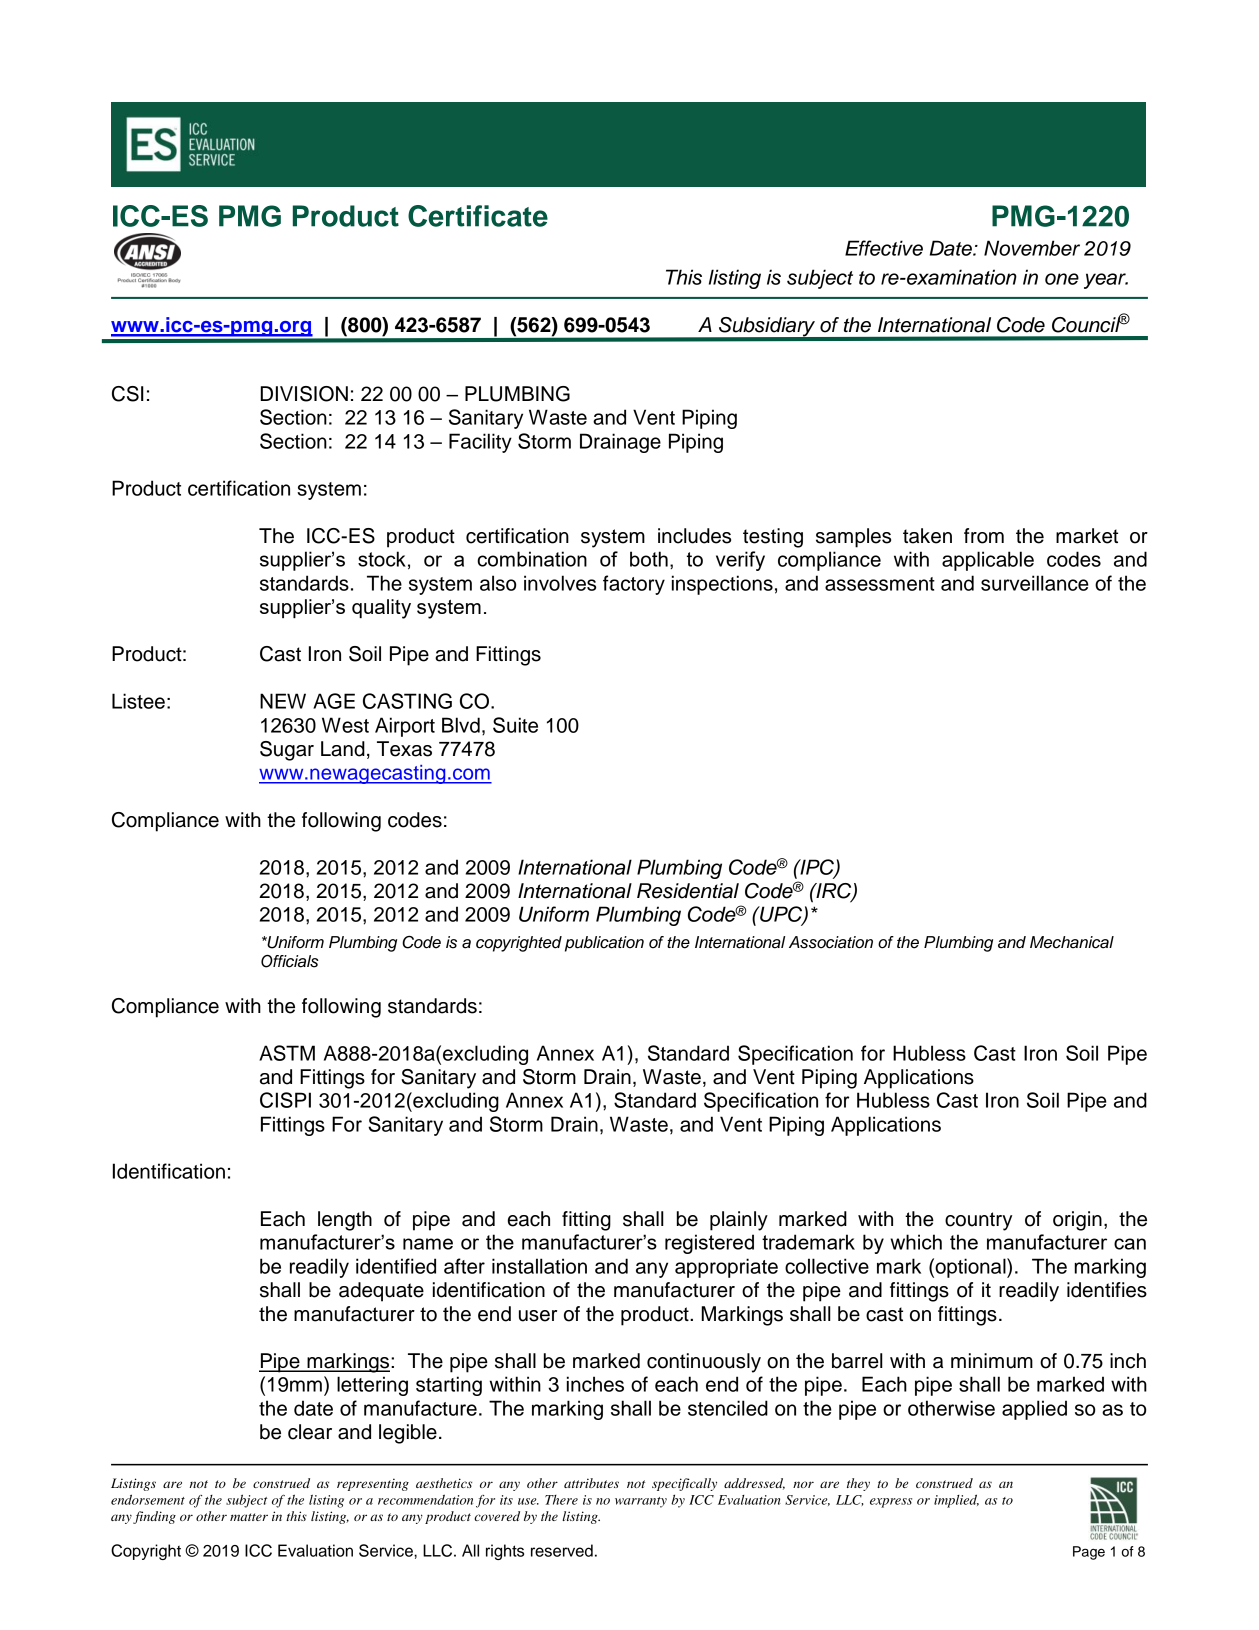 This screenshot has width=1259, height=1630. What do you see at coordinates (478, 216) in the screenshot?
I see `Certificate` at bounding box center [478, 216].
